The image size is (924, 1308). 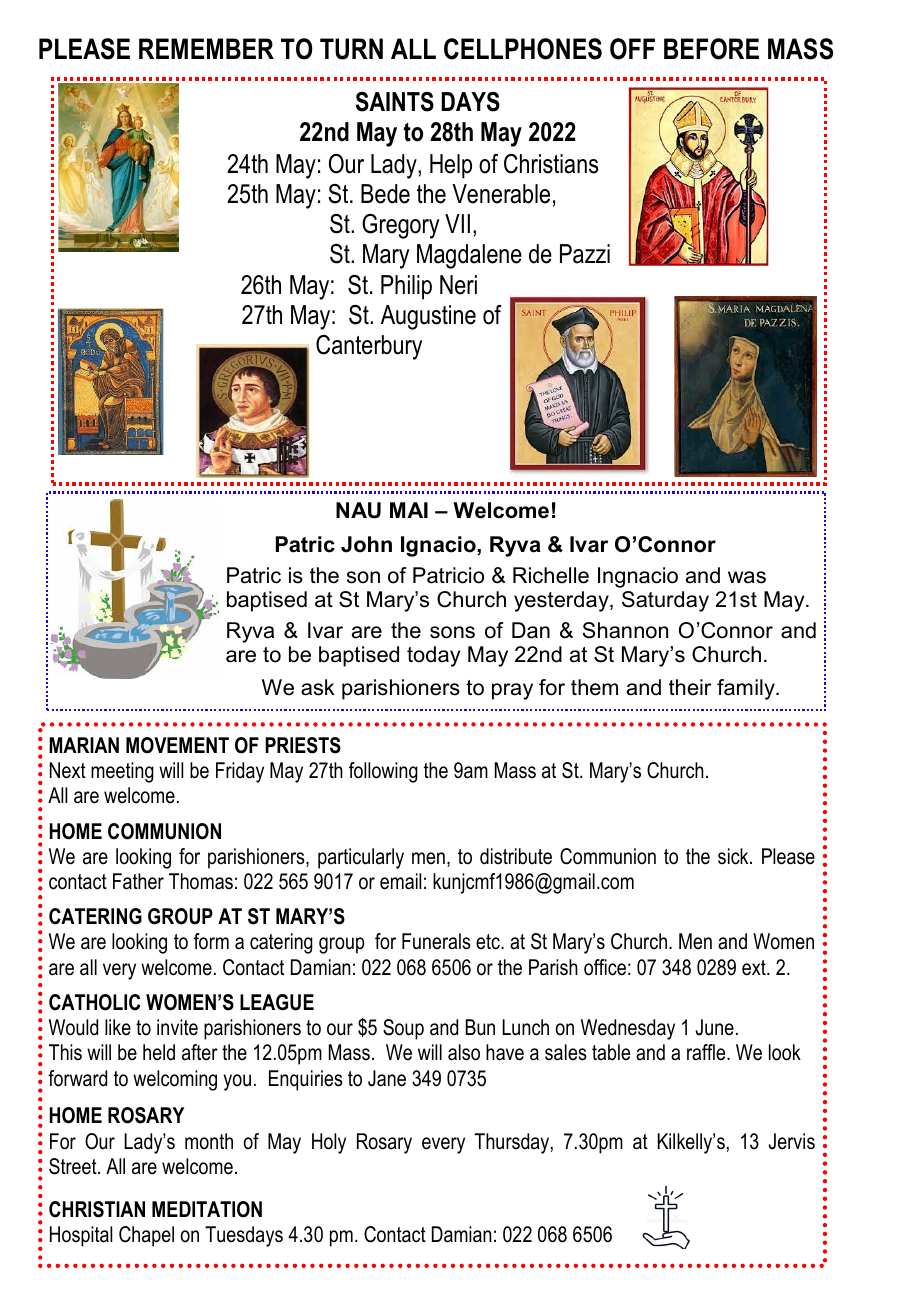 I want to click on Canterbury, so click(x=369, y=347).
